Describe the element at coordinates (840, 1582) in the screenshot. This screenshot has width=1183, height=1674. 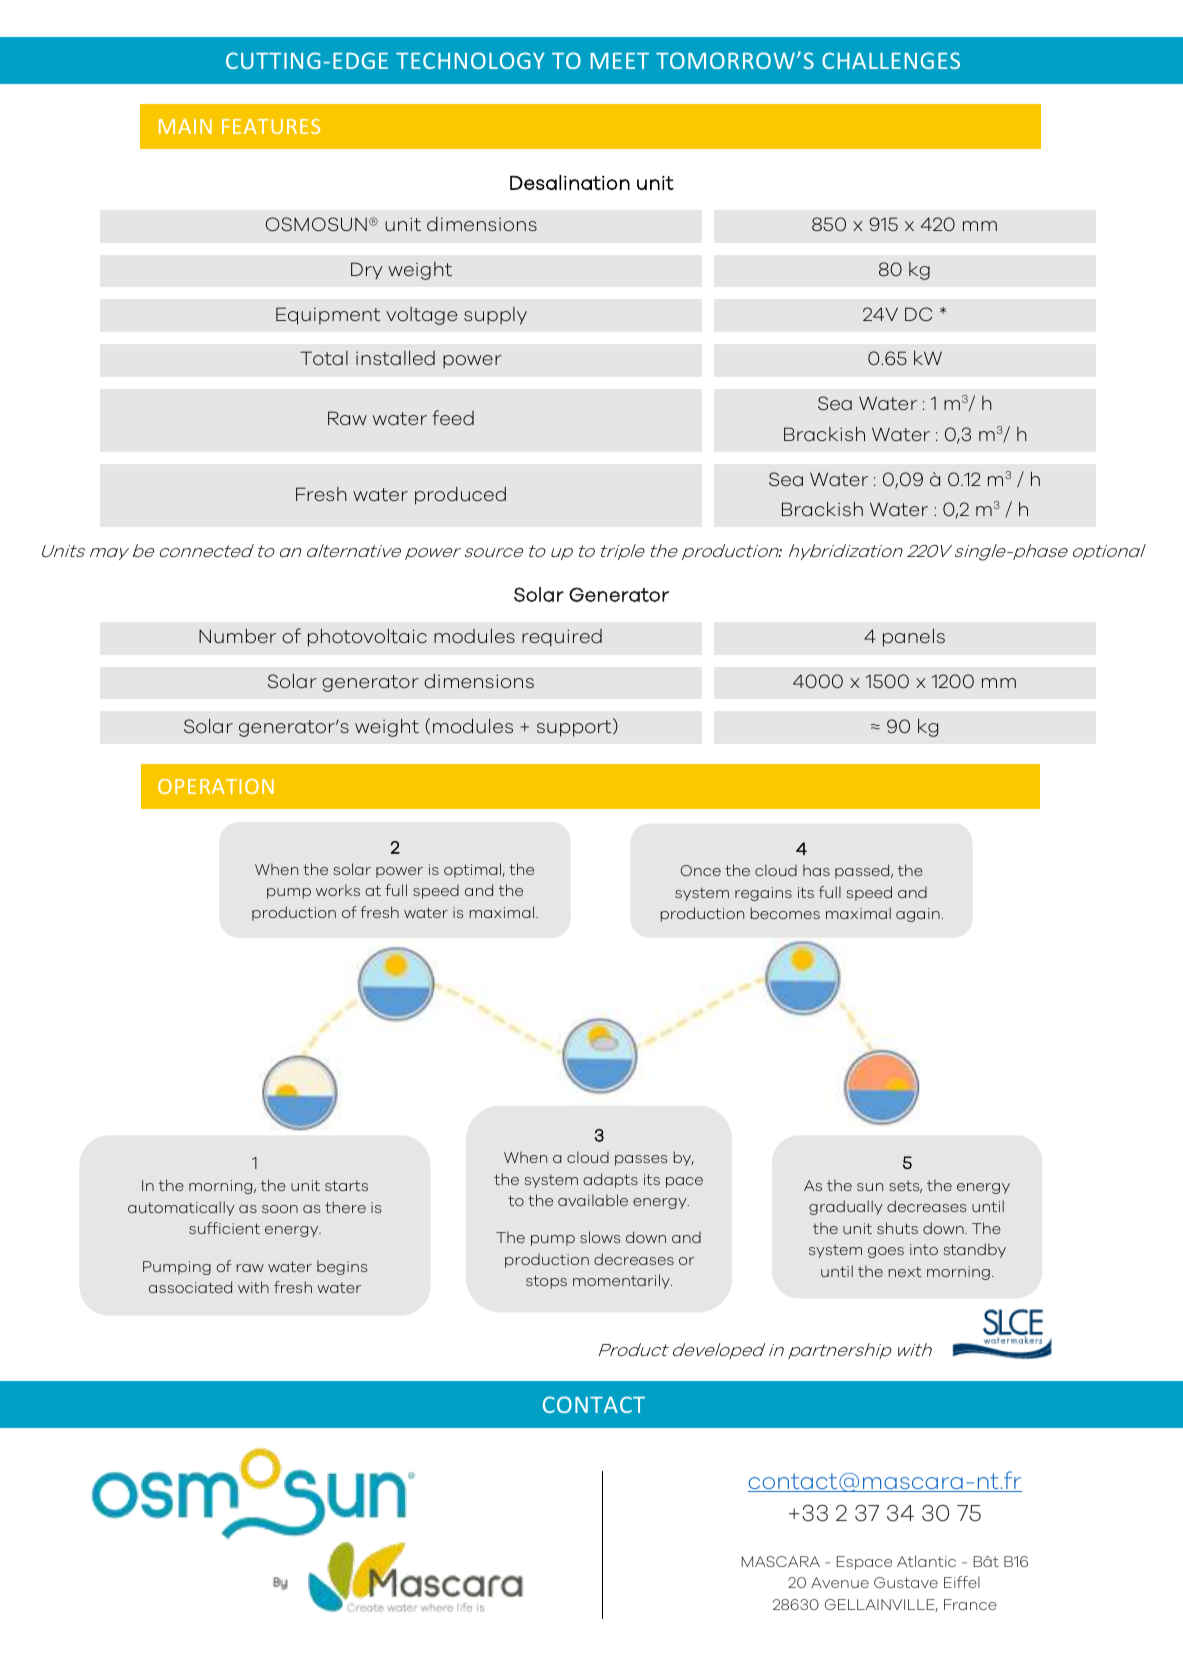
I see `Avenue` at that location.
